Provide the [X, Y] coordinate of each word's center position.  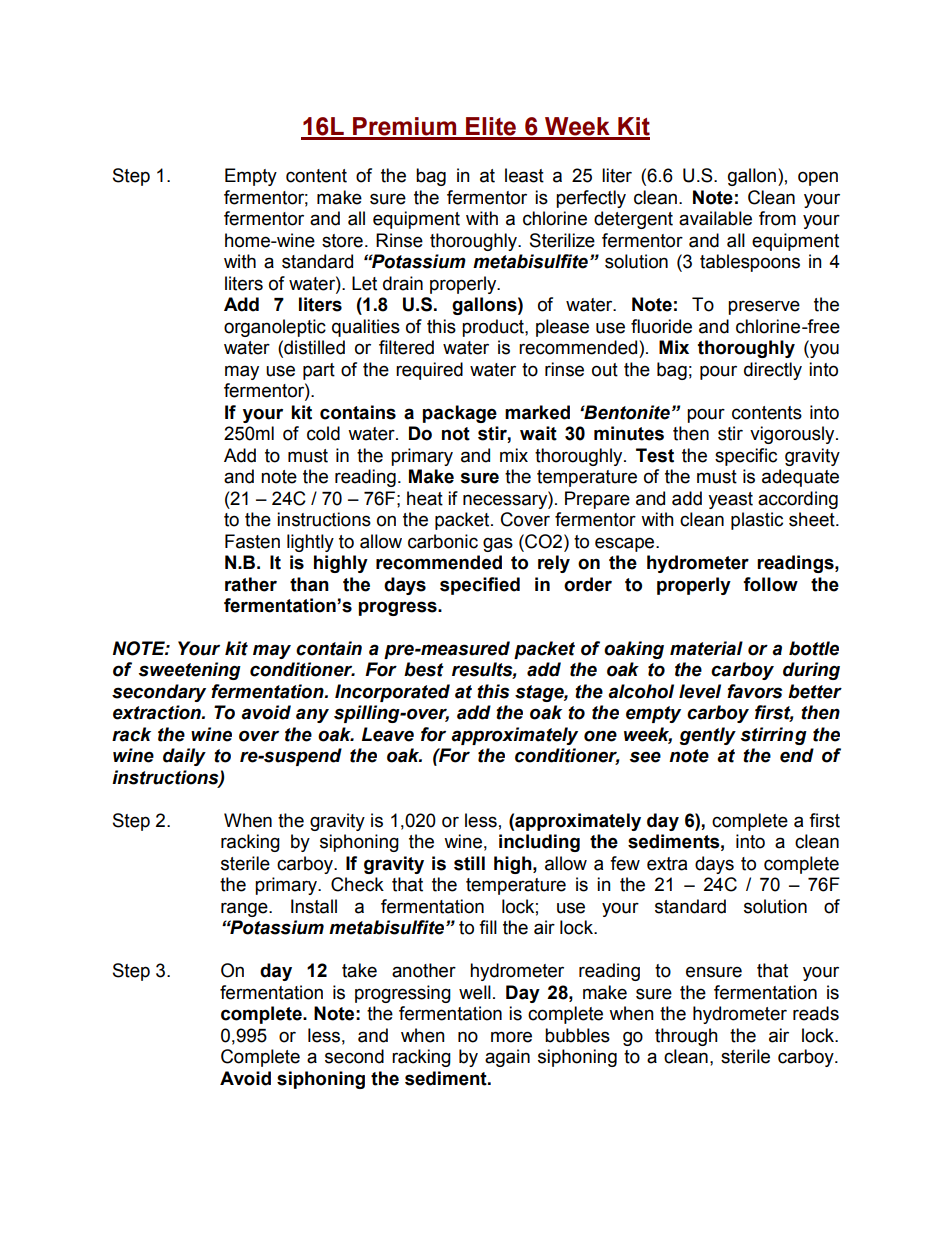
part [319, 371]
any [312, 715]
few [625, 863]
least [524, 175]
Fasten [252, 541]
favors [754, 691]
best [424, 669]
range [245, 909]
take [359, 970]
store [342, 241]
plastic [757, 521]
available [715, 218]
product [494, 328]
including [539, 843]
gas [498, 544]
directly [773, 371]
